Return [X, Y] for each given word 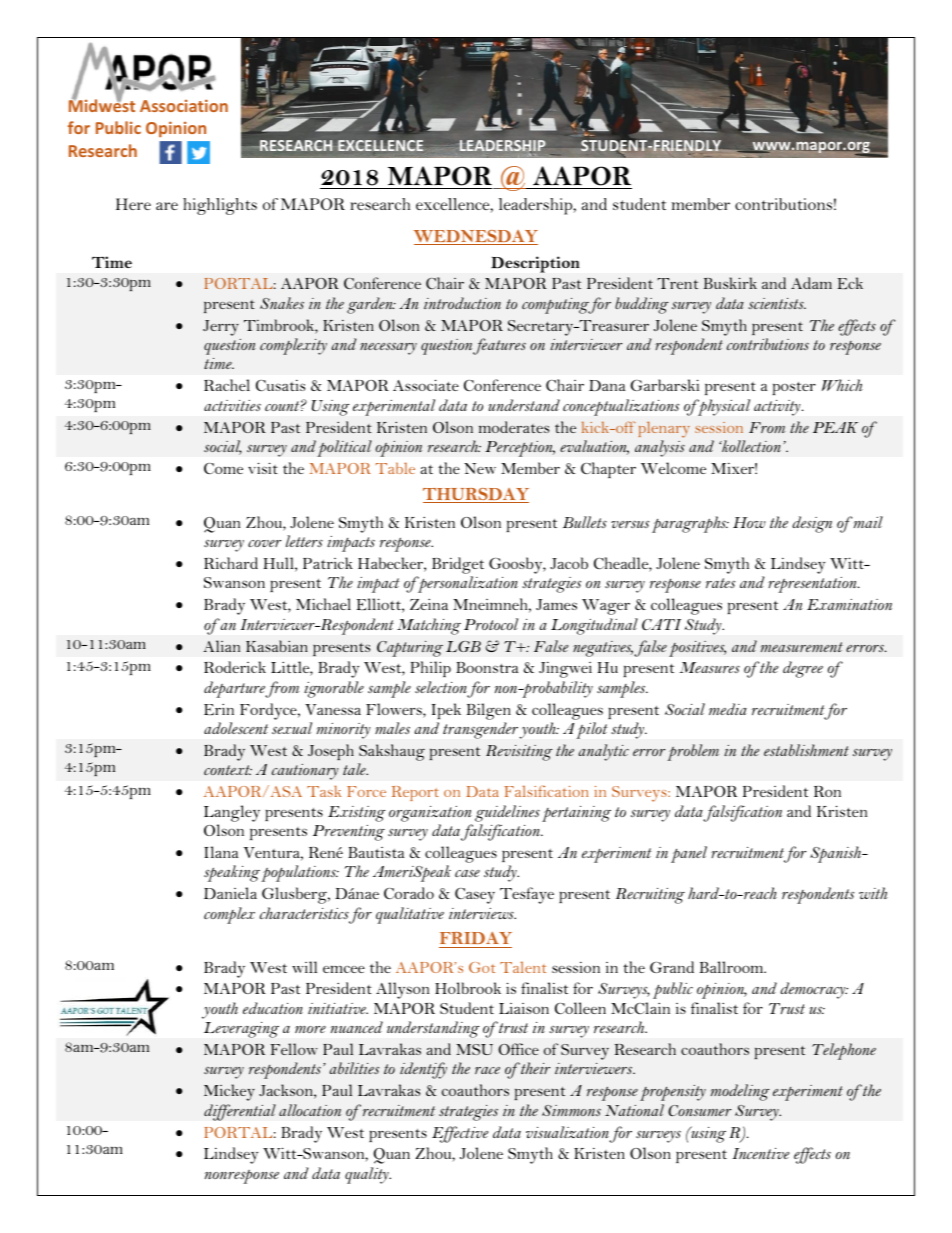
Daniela [230, 893]
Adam [811, 283]
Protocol [491, 624]
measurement [802, 647]
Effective [460, 1134]
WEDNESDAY [476, 237]
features [499, 346]
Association [184, 105]
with [873, 893]
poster [794, 388]
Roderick [235, 667]
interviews [482, 913]
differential [240, 1112]
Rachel [227, 385]
